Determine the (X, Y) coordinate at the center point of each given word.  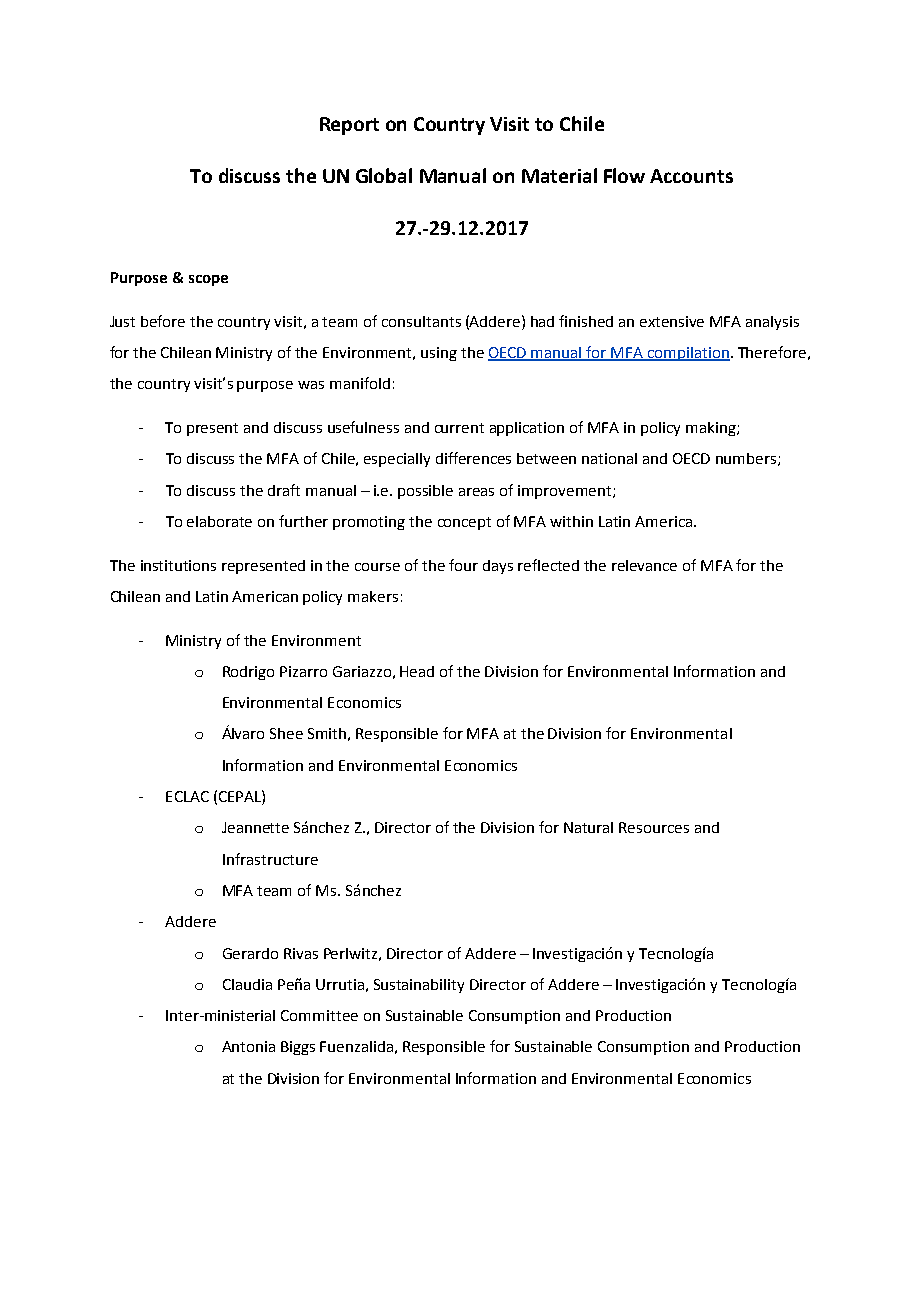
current (459, 428)
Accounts (691, 176)
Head (417, 671)
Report (349, 126)
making (712, 429)
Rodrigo (248, 673)
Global (384, 175)
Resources (654, 827)
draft (284, 490)
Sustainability (419, 986)
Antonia (248, 1046)
